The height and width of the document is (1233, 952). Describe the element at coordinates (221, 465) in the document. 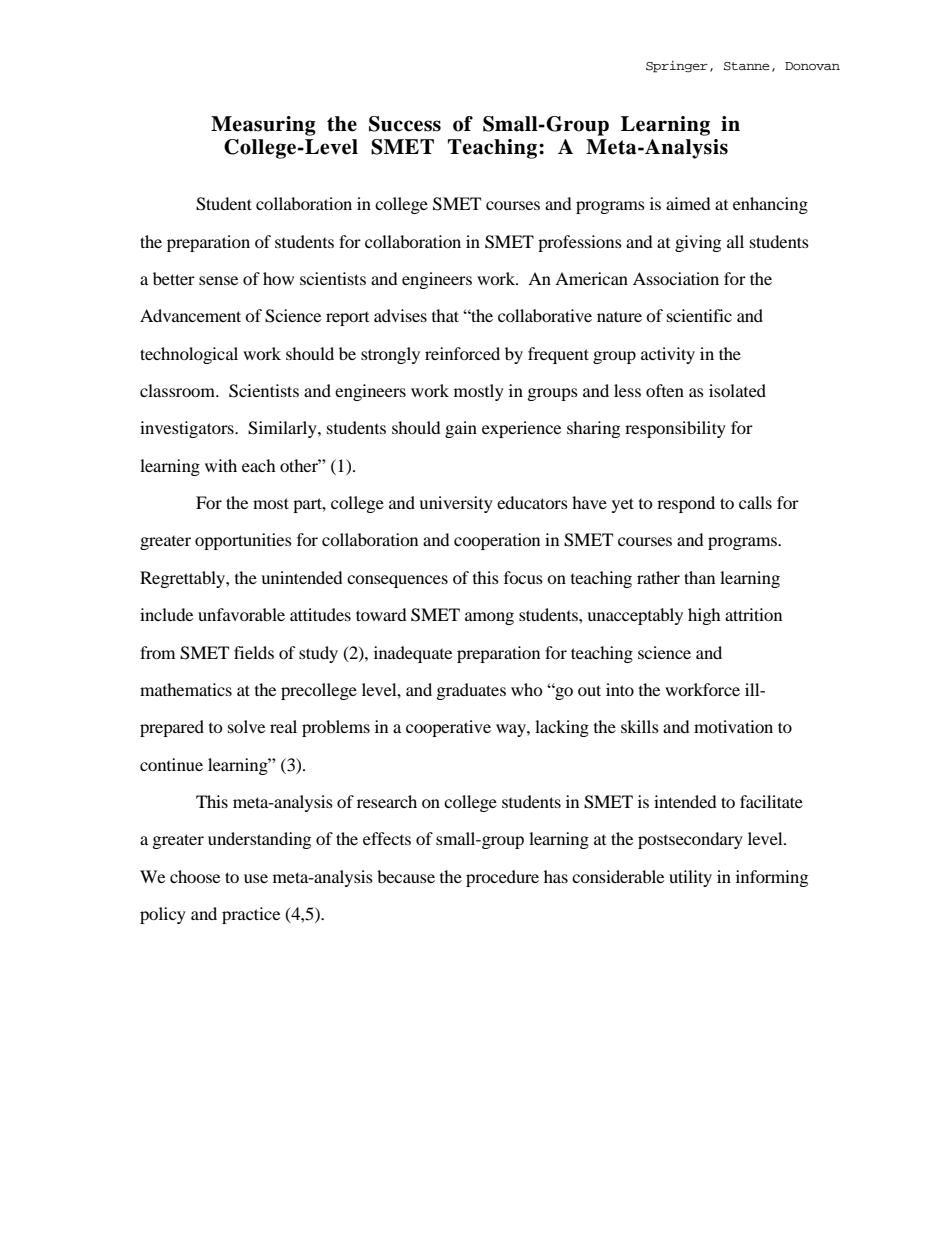

I see `with` at that location.
